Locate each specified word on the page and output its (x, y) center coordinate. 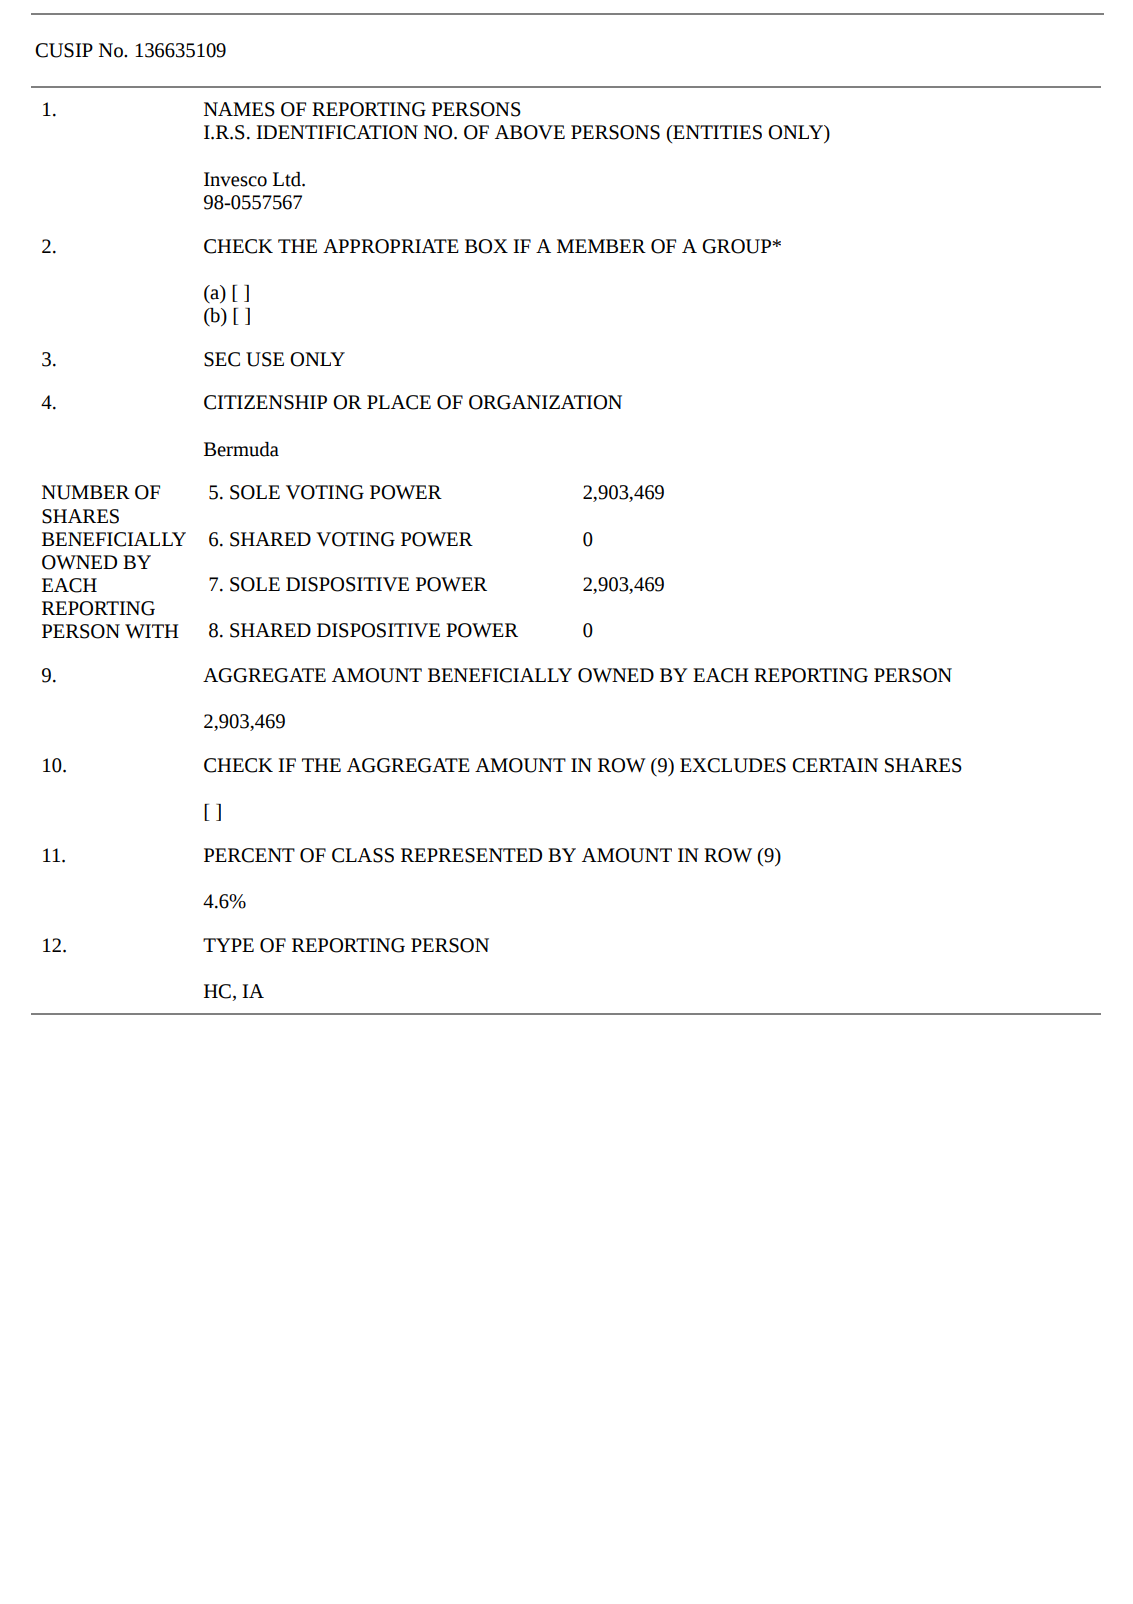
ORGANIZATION (545, 402)
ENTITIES (716, 132)
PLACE (399, 402)
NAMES (239, 109)
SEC (222, 359)
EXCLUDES (733, 765)
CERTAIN (835, 765)
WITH (152, 631)
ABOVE (530, 132)
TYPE (228, 945)
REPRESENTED (471, 855)
